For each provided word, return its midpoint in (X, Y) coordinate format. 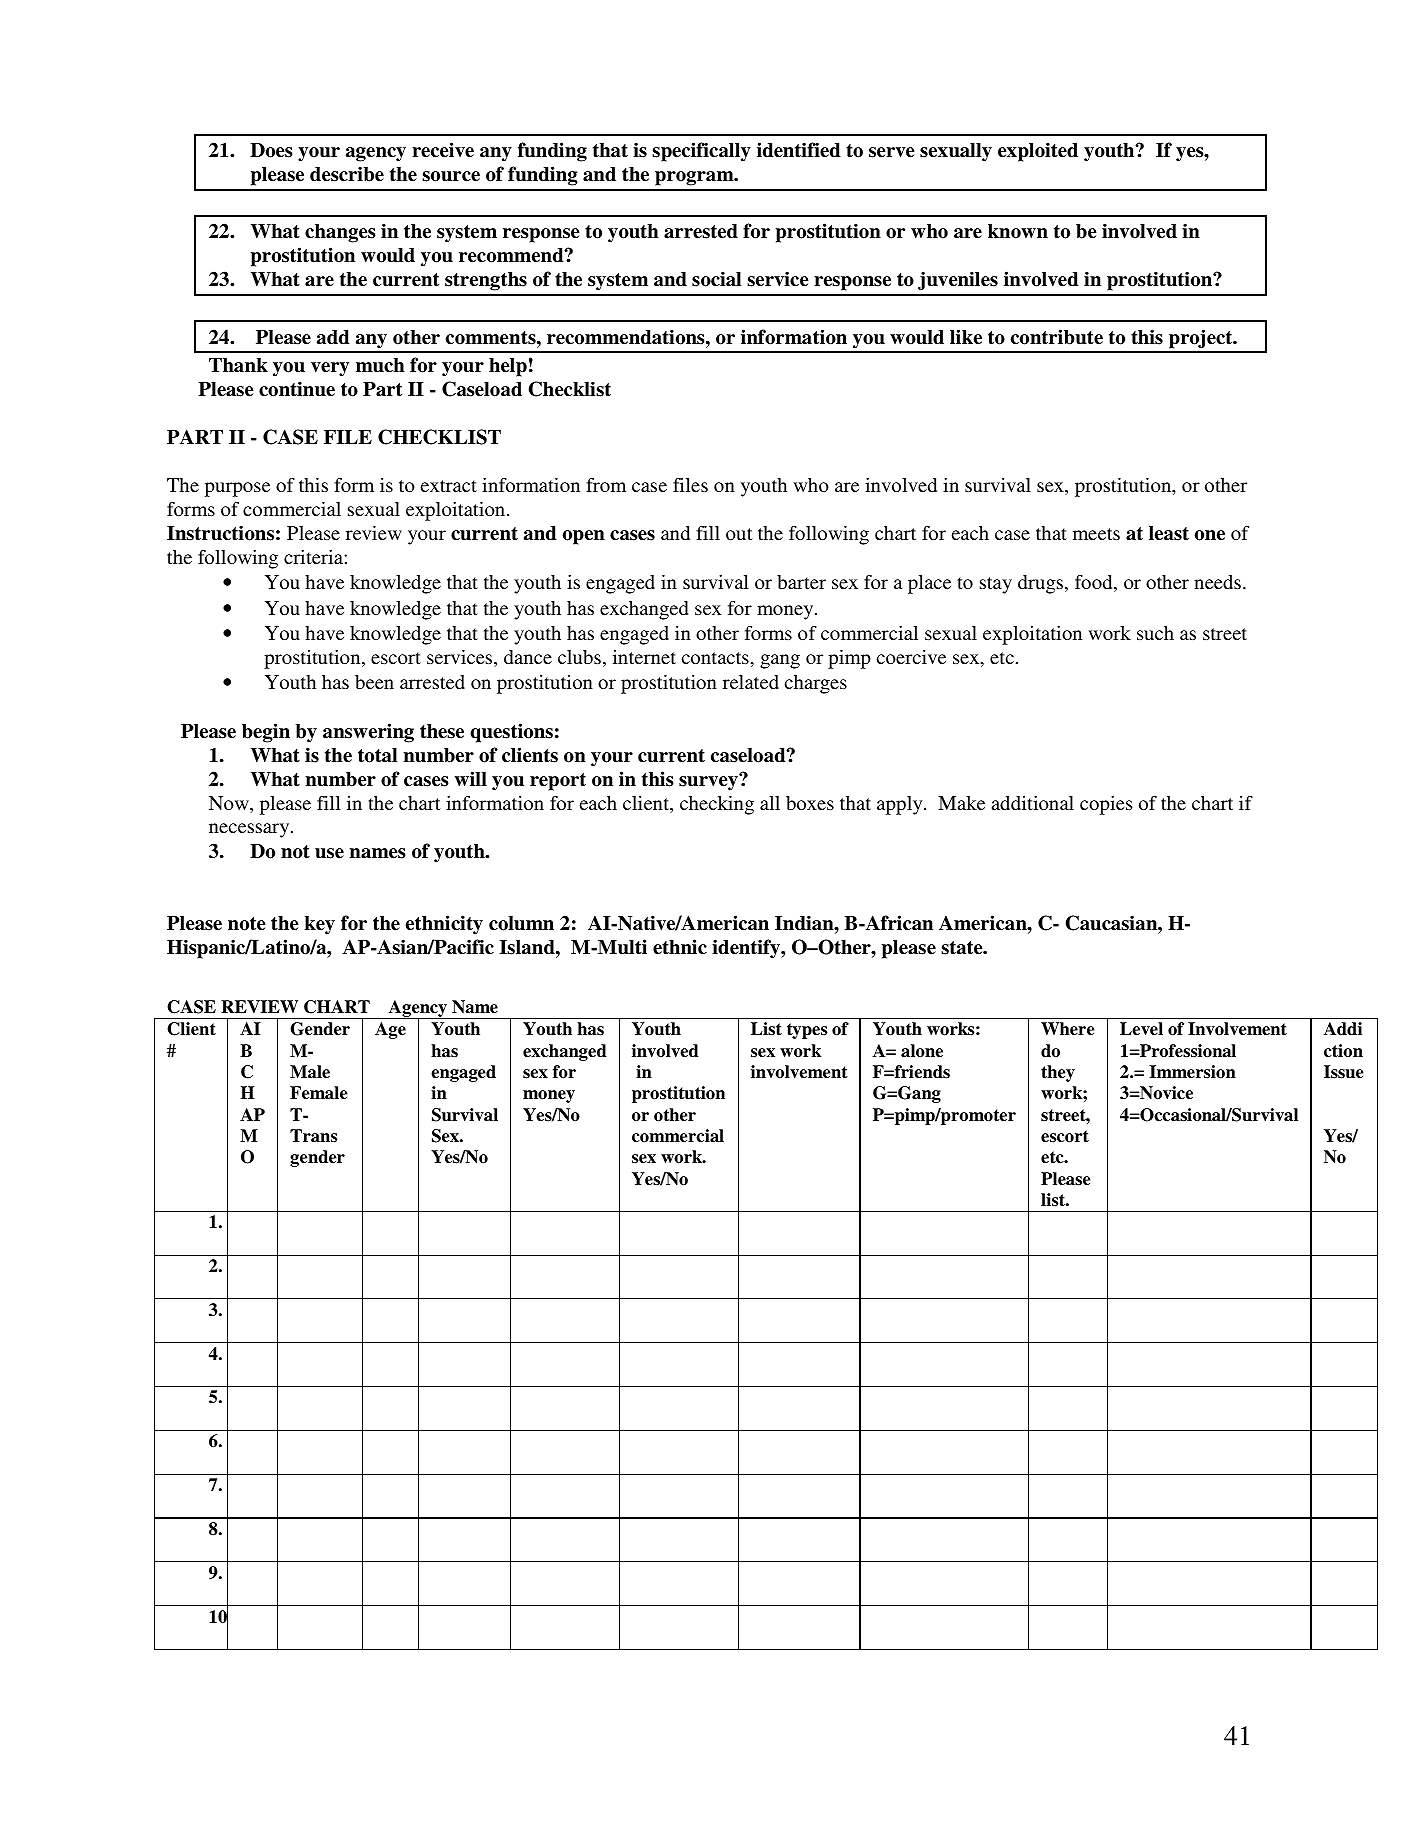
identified (799, 150)
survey (709, 782)
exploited (1038, 152)
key (320, 925)
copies (1106, 805)
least (1169, 533)
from (606, 485)
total (377, 755)
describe (347, 174)
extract (449, 486)
